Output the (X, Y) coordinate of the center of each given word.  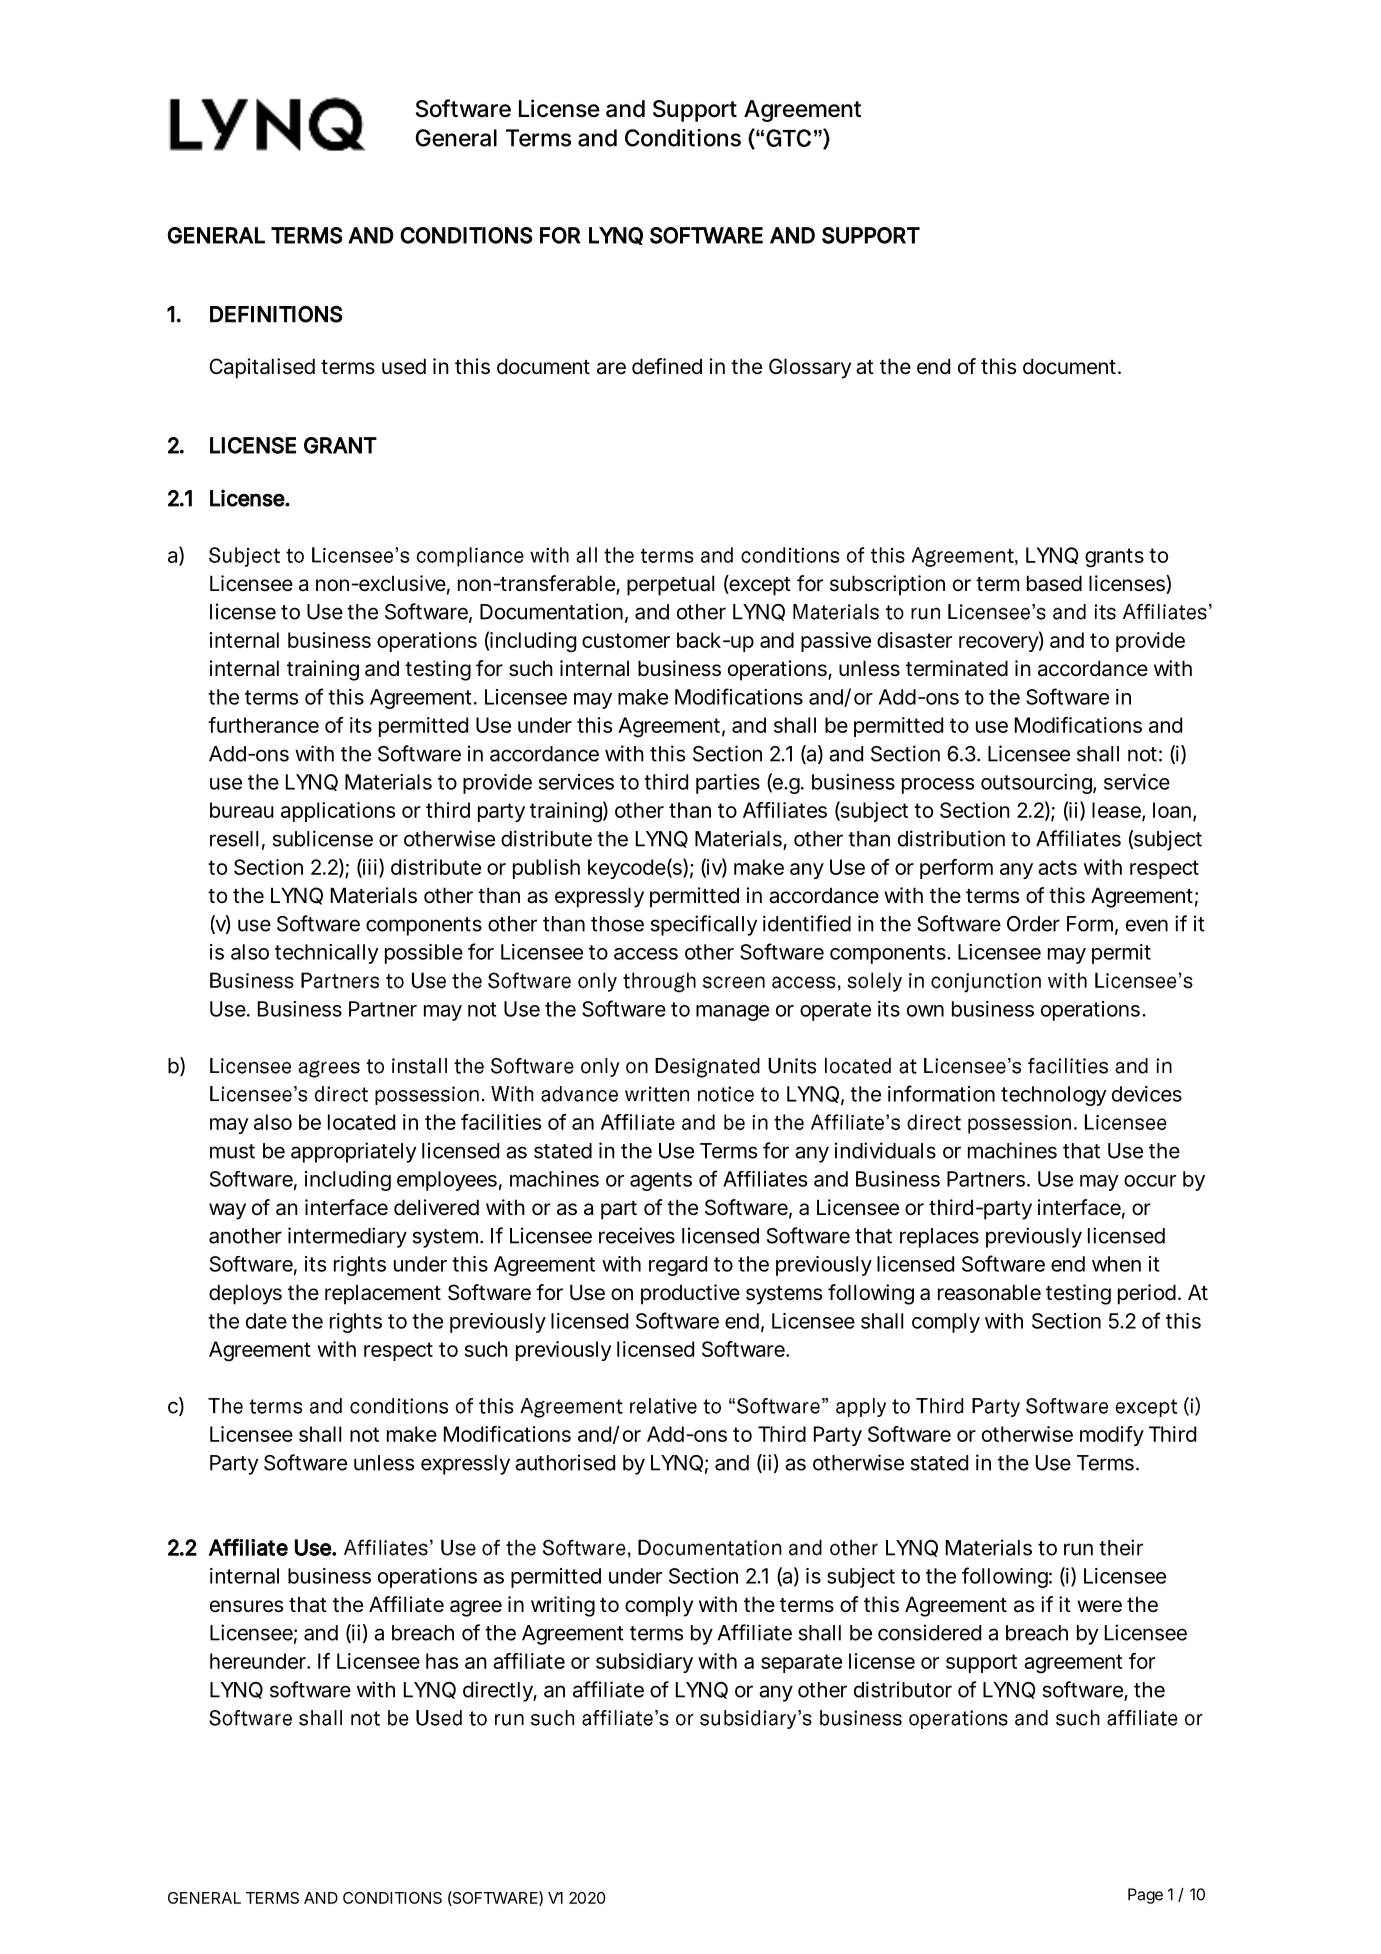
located (361, 1122)
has (442, 1661)
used (404, 366)
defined (667, 366)
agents (661, 1181)
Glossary (810, 368)
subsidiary (644, 1663)
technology (1054, 1096)
